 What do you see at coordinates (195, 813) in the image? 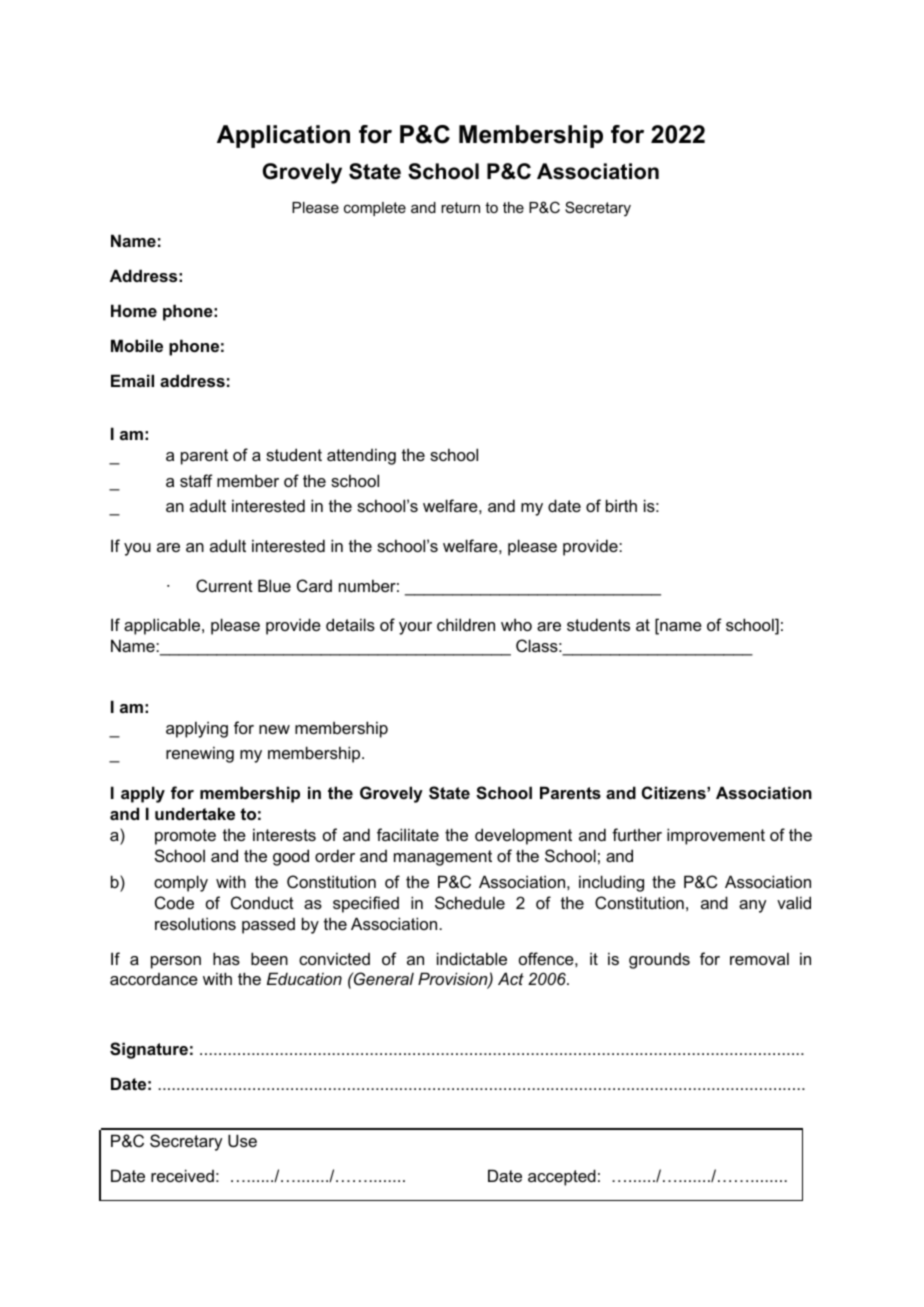
I see `undertake` at bounding box center [195, 813].
